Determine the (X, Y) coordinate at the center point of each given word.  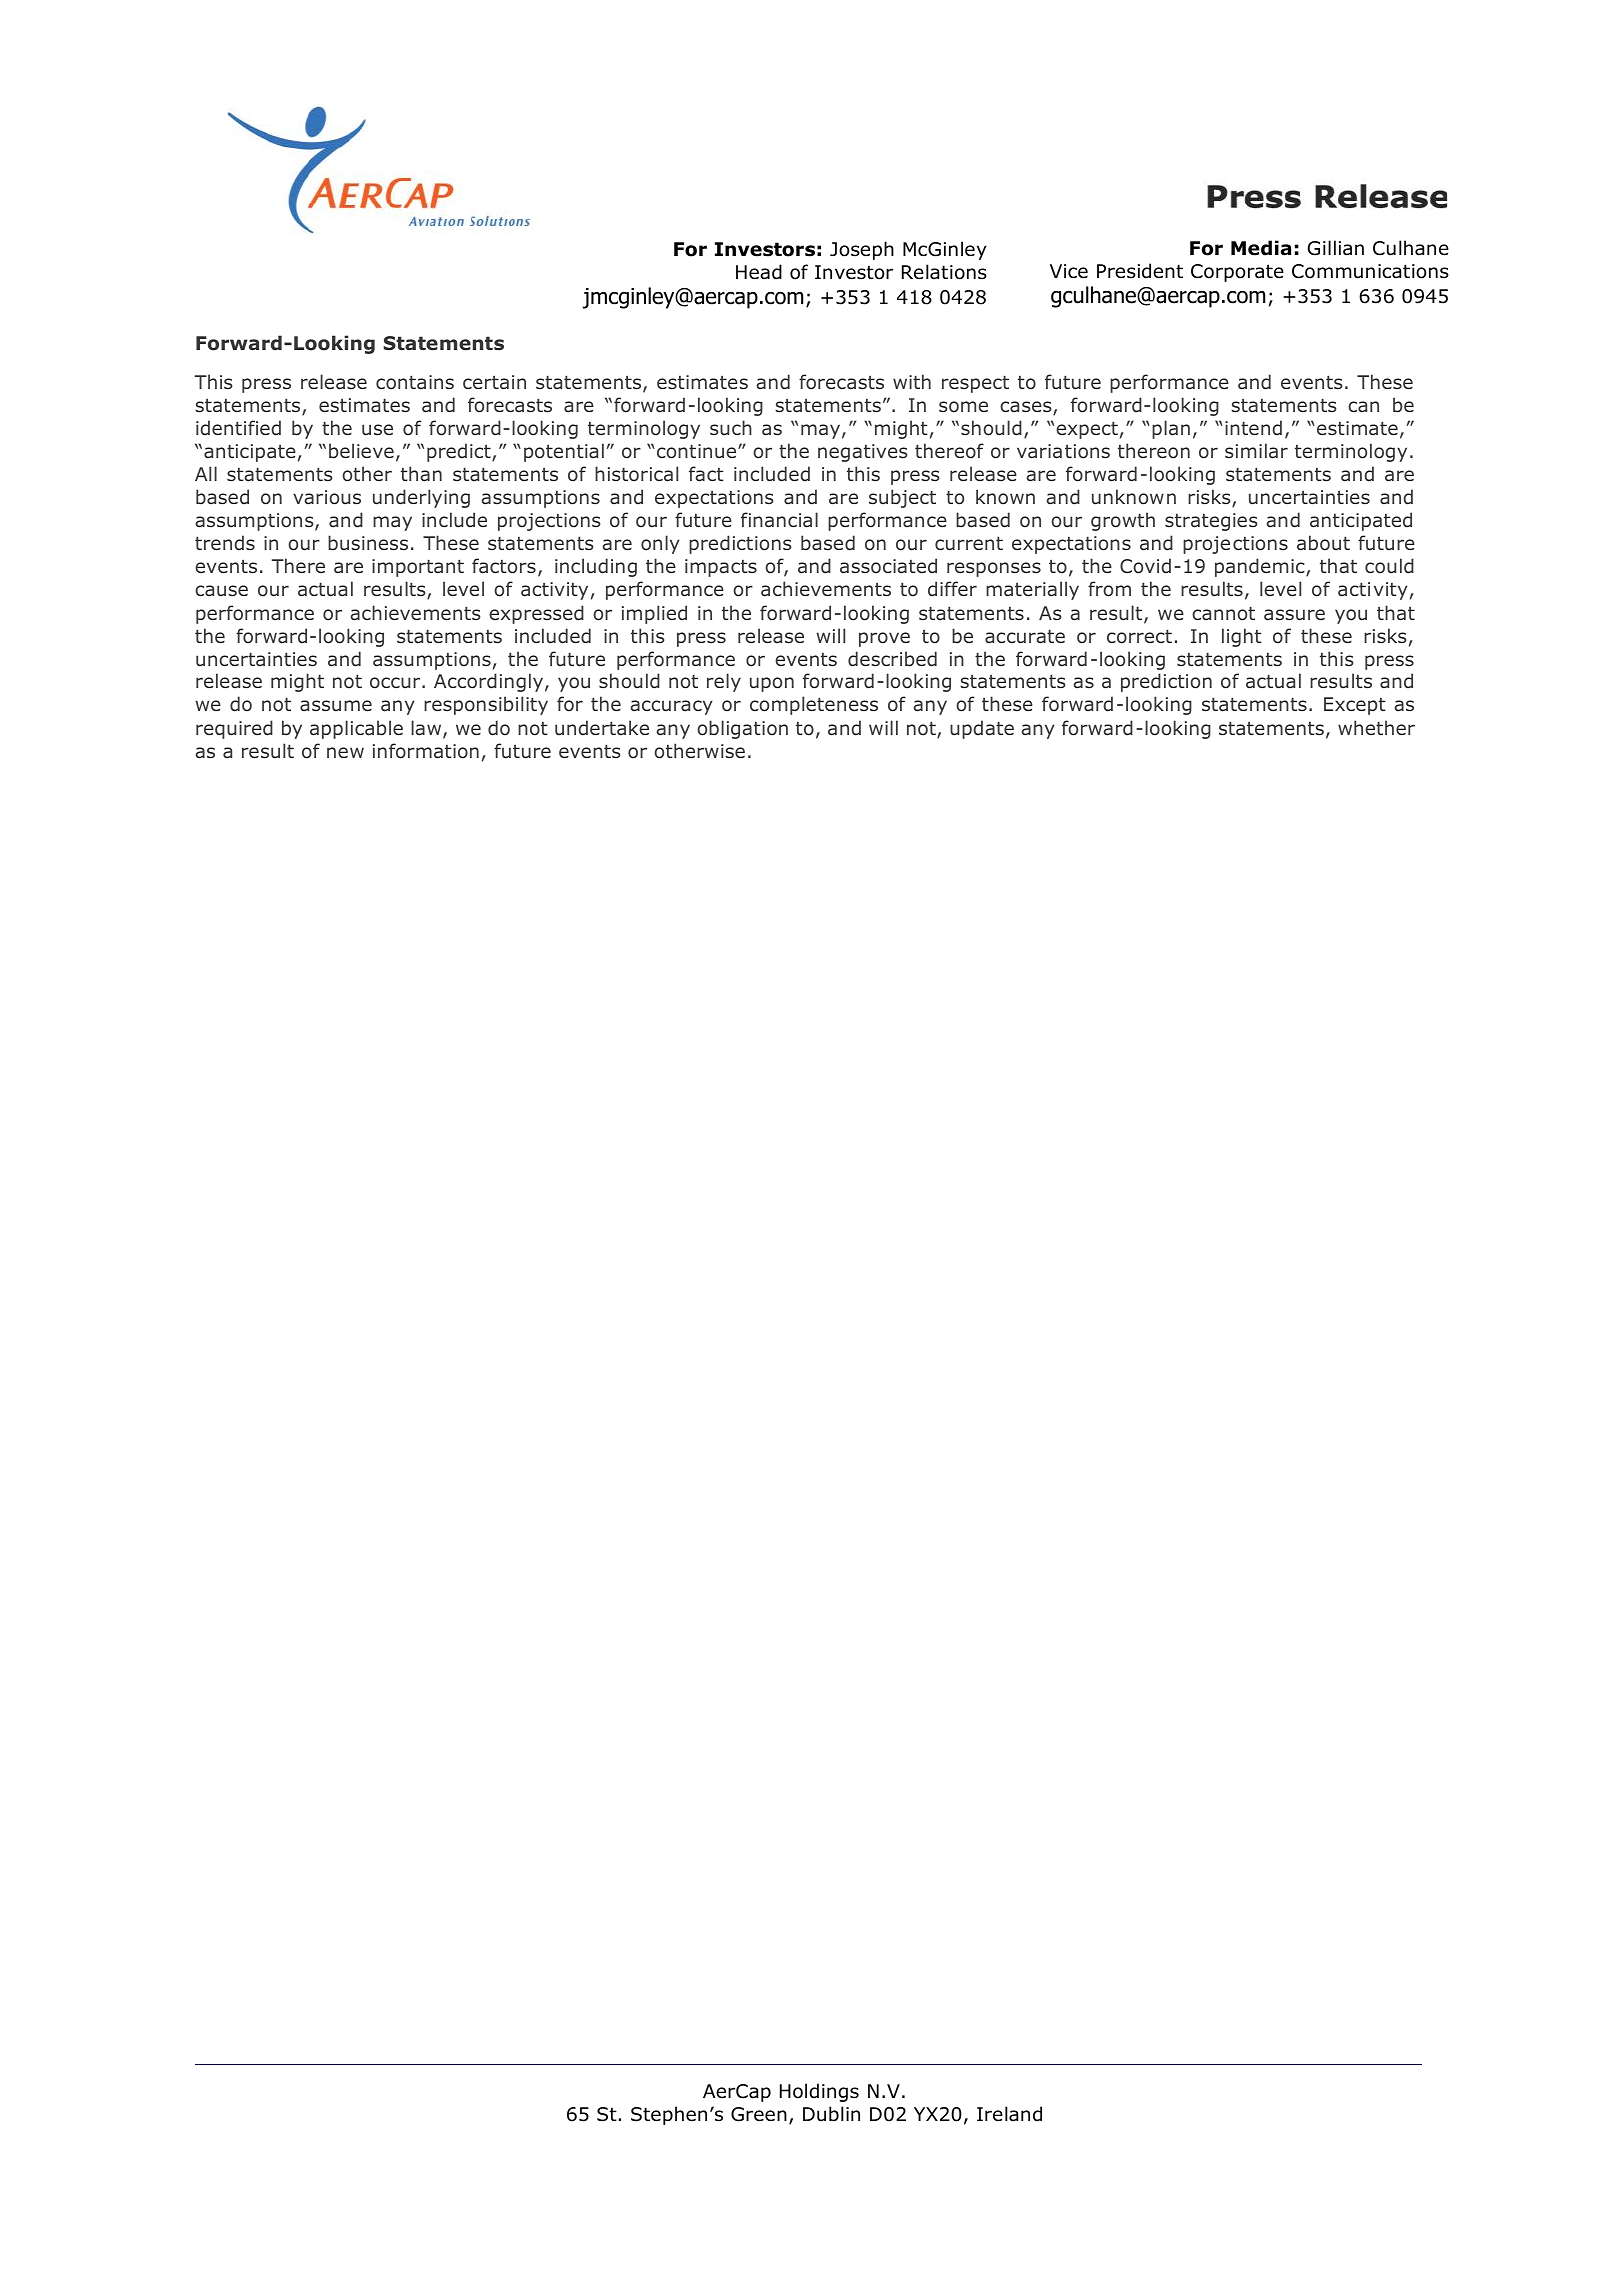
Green (759, 2114)
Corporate (1237, 273)
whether (1376, 727)
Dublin (831, 2114)
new (345, 752)
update (982, 729)
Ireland (1009, 2114)
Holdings (819, 2092)
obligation (742, 729)
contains (415, 382)
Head (759, 272)
